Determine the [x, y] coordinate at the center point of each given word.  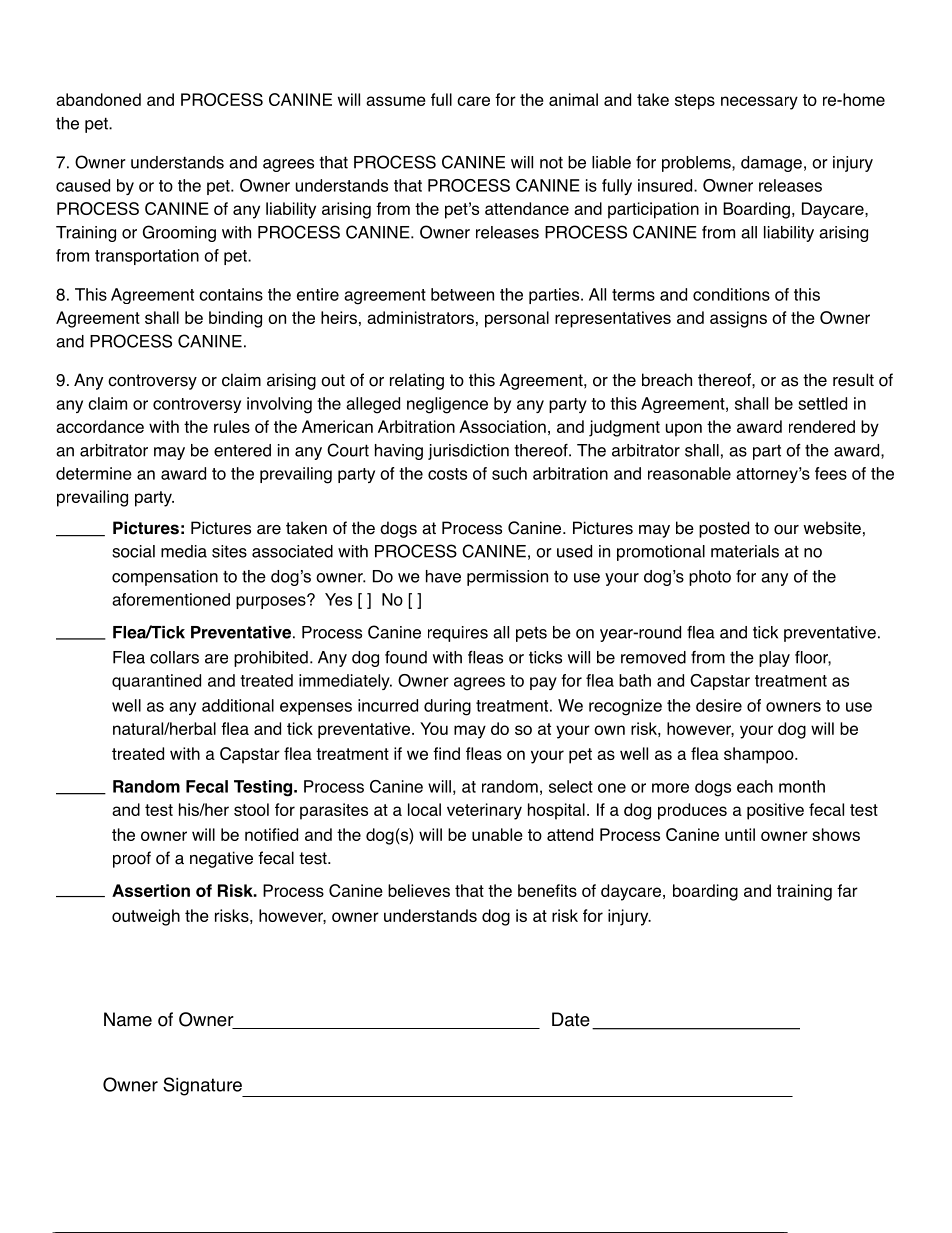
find [446, 753]
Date [571, 1019]
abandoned [98, 99]
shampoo [760, 755]
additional [238, 705]
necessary [759, 103]
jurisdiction [468, 452]
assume [396, 101]
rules [232, 426]
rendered [822, 426]
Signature [203, 1087]
